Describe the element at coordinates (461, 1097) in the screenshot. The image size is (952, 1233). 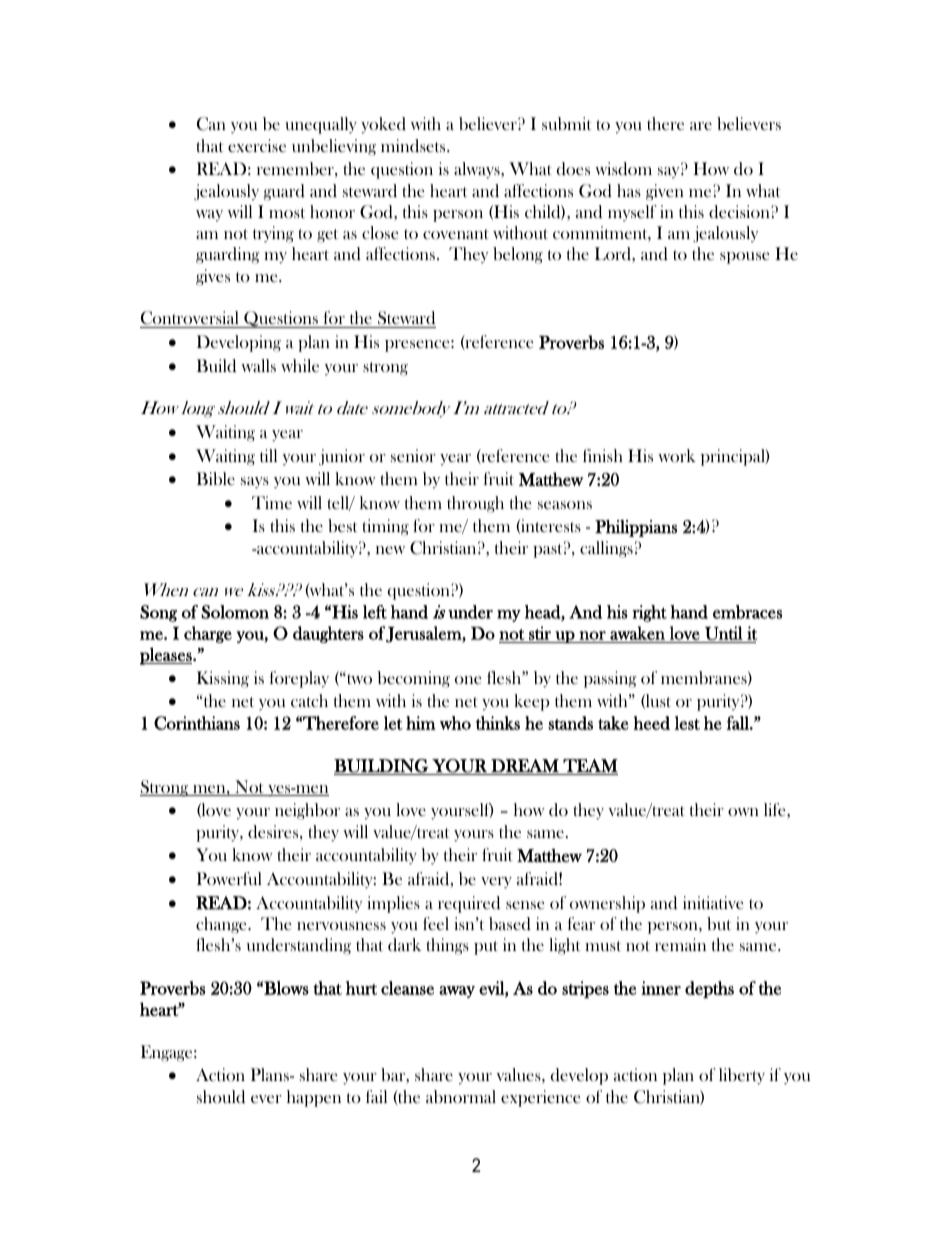
I see `abnormal` at that location.
